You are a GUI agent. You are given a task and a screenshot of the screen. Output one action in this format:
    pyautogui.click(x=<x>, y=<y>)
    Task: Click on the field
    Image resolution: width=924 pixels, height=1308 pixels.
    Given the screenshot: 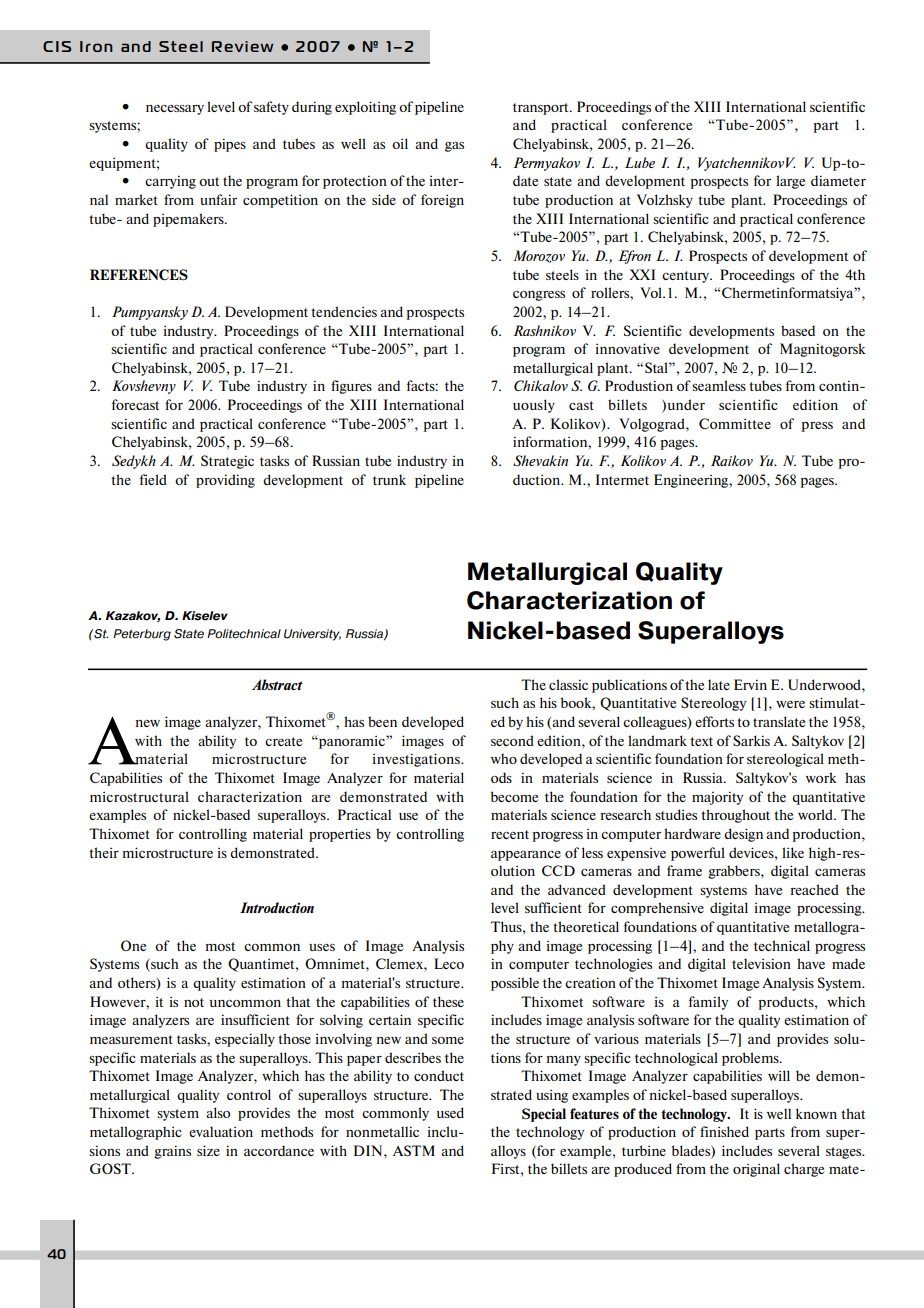 What is the action you would take?
    pyautogui.click(x=153, y=479)
